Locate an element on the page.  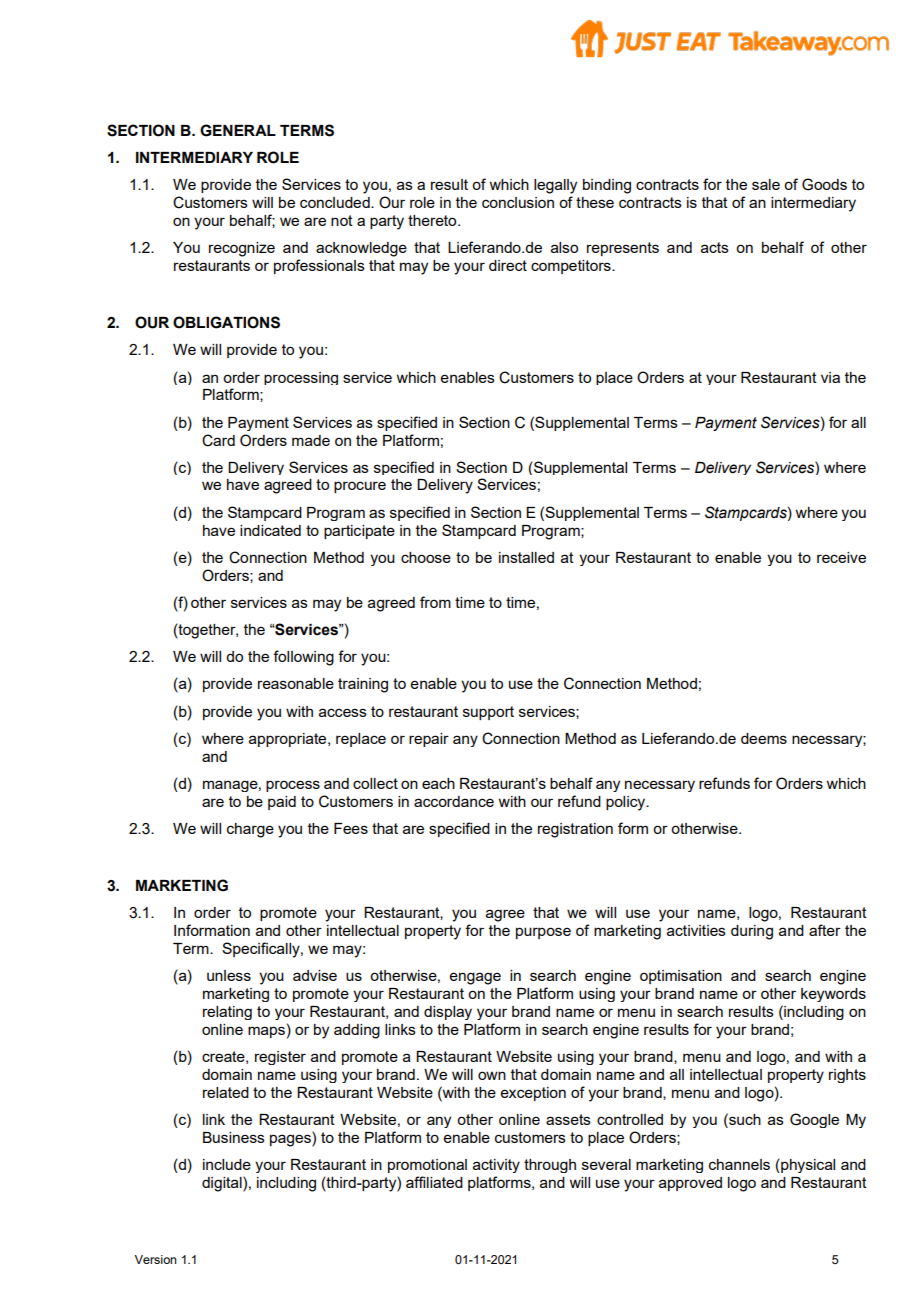
during is located at coordinates (752, 932).
